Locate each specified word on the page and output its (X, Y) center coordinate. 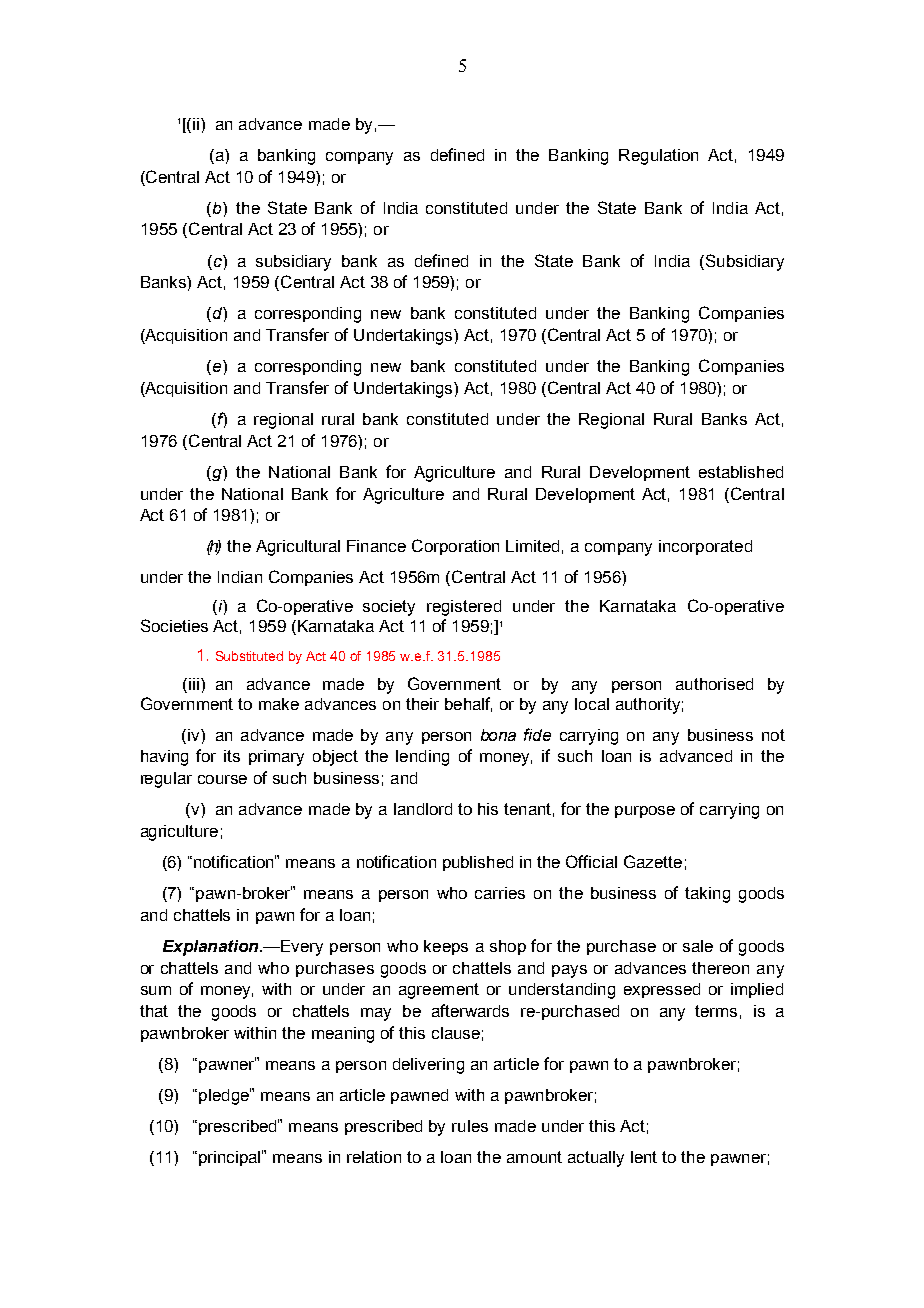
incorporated (705, 547)
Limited (532, 546)
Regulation (658, 157)
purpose (645, 812)
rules (470, 1126)
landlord (423, 809)
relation (374, 1157)
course (222, 779)
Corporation (455, 547)
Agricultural (298, 548)
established (741, 472)
